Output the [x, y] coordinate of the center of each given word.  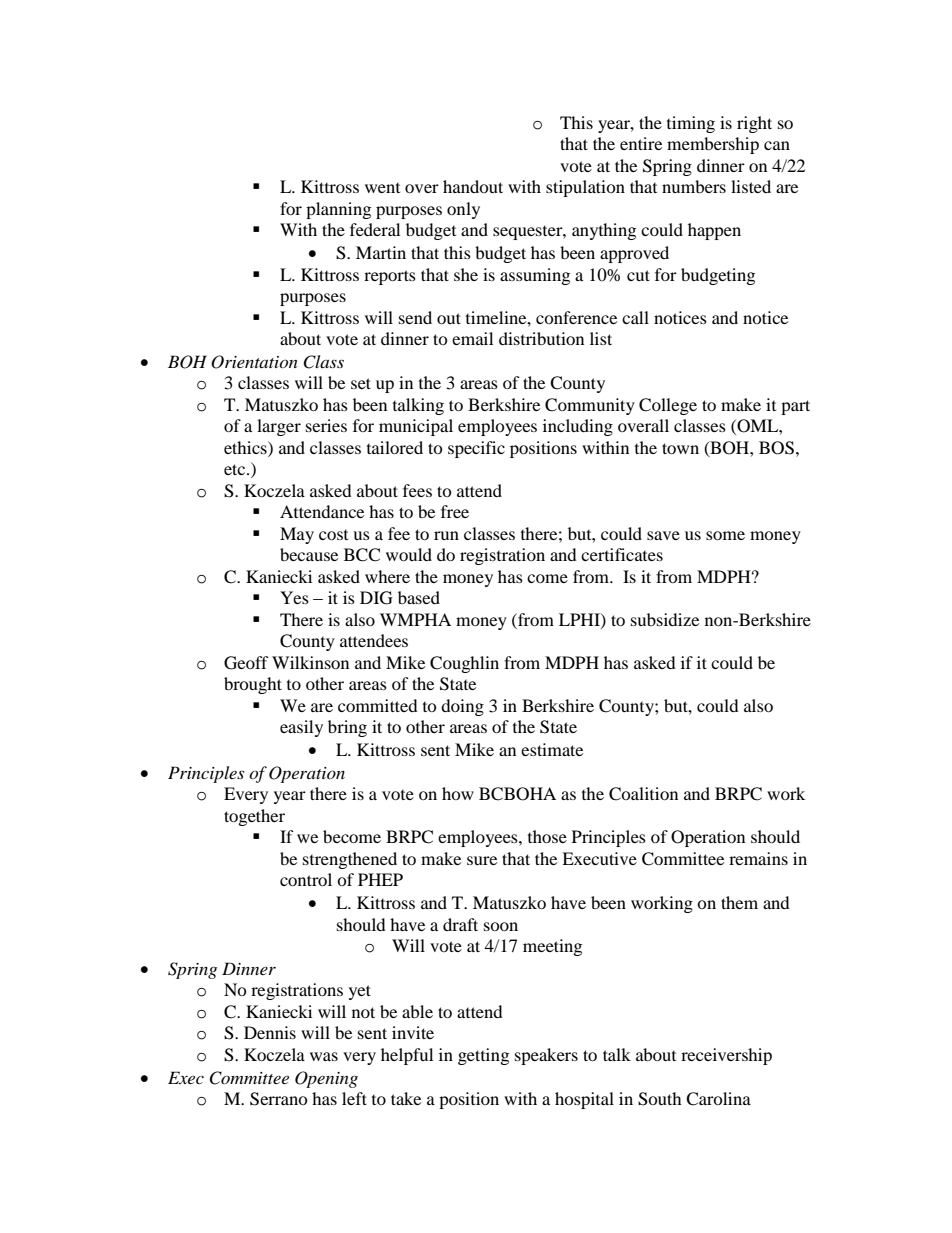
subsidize [665, 619]
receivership [726, 1056]
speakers [546, 1056]
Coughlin [464, 664]
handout [473, 186]
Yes [294, 597]
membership [713, 145]
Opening [326, 1079]
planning [338, 210]
